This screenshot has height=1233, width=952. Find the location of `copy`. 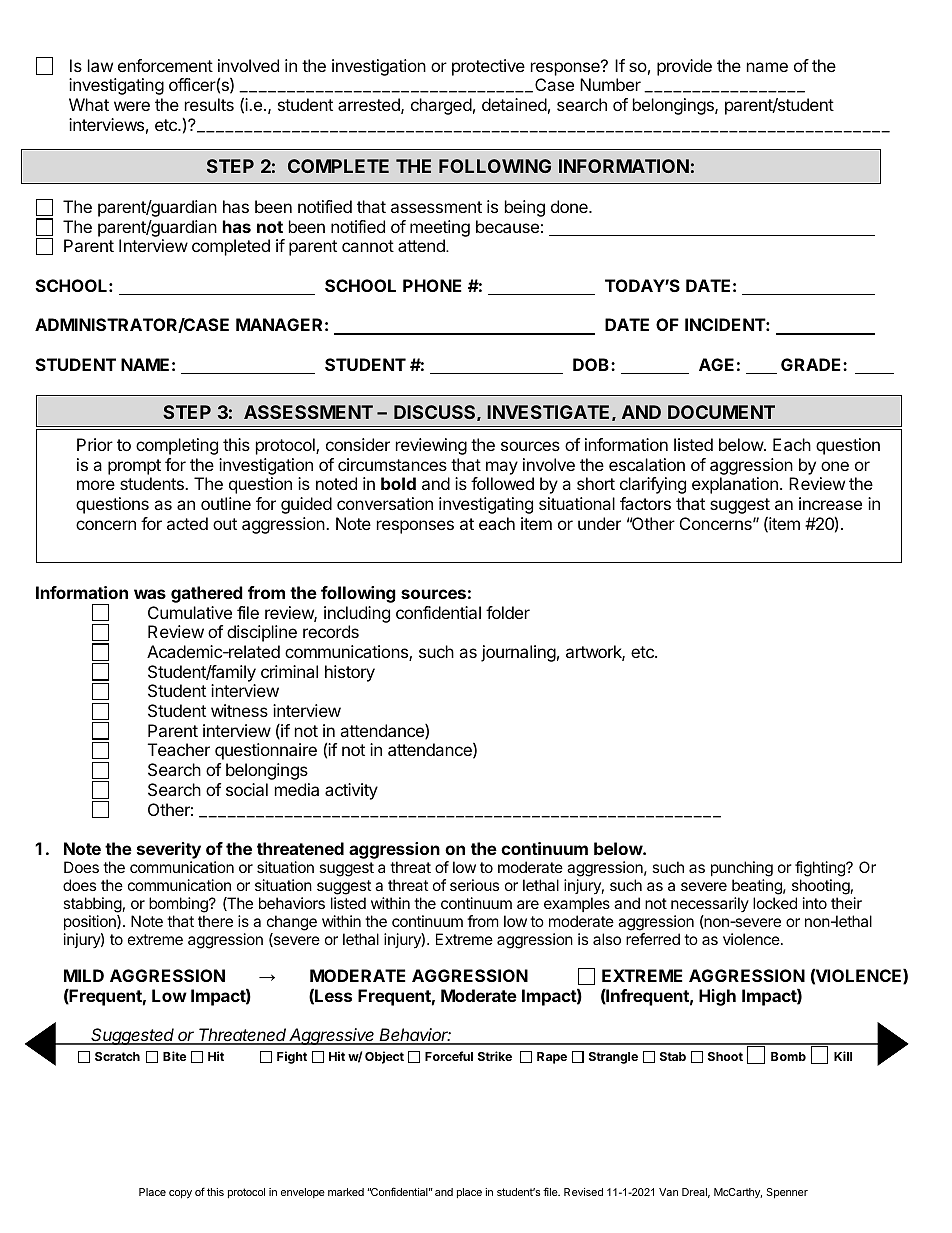

copy is located at coordinates (180, 1194).
